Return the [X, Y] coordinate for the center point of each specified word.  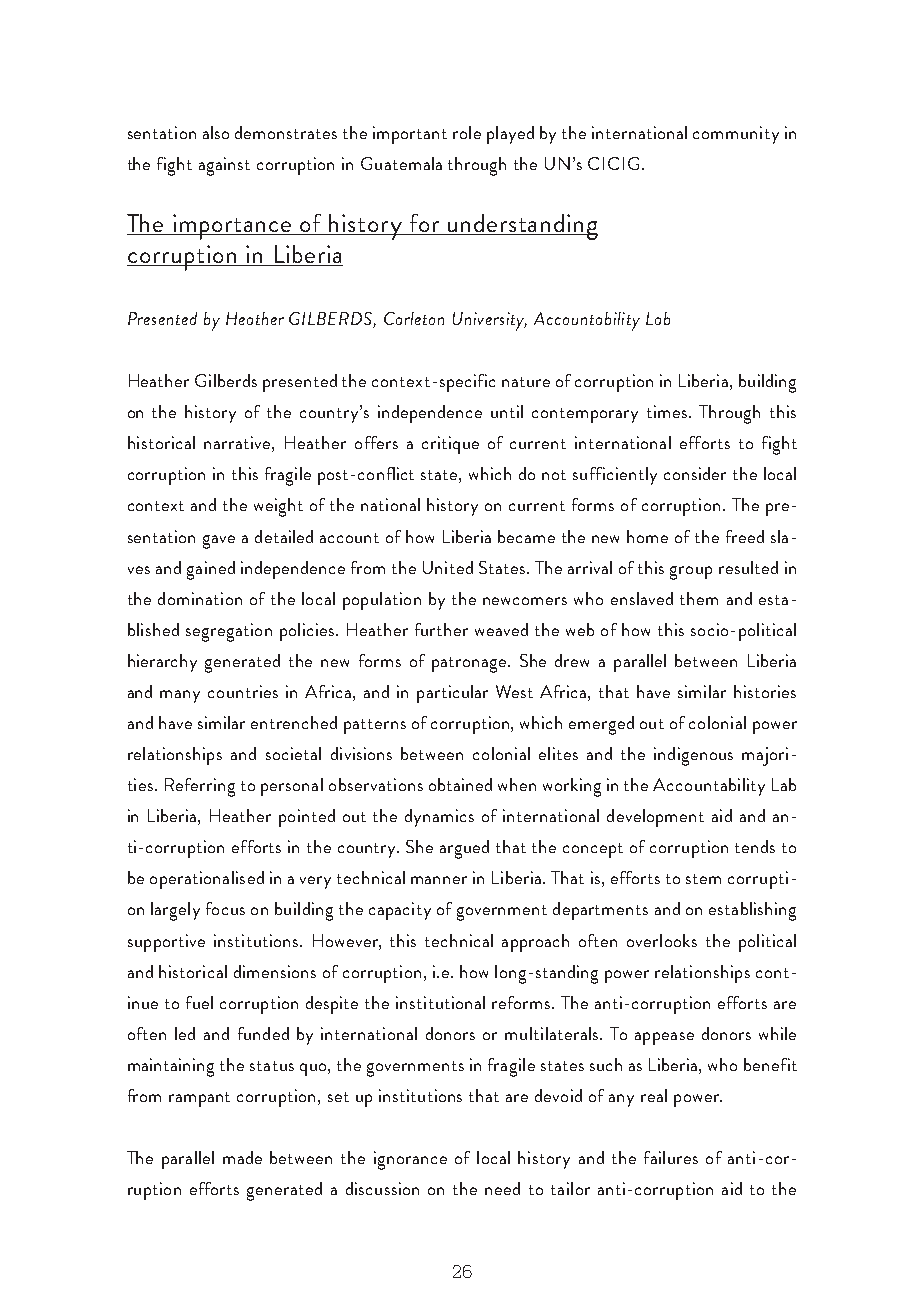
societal [293, 753]
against [224, 166]
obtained [460, 784]
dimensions [275, 971]
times [668, 411]
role [467, 132]
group [691, 573]
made [242, 1157]
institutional [440, 1002]
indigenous [693, 756]
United [448, 567]
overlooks [662, 940]
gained [211, 570]
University [490, 321]
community [736, 135]
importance [232, 227]
